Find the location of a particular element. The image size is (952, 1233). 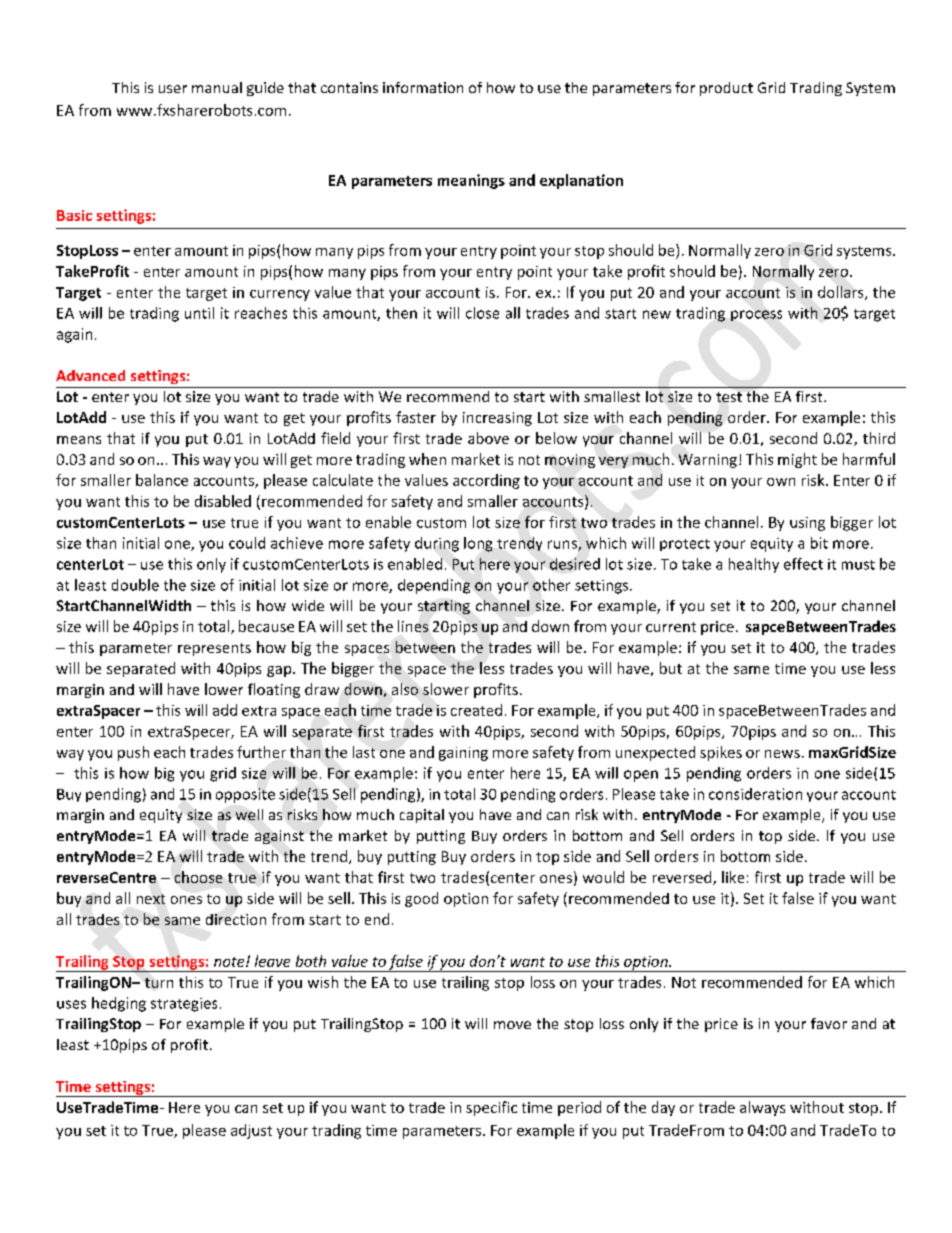

adjust is located at coordinates (251, 1131).
